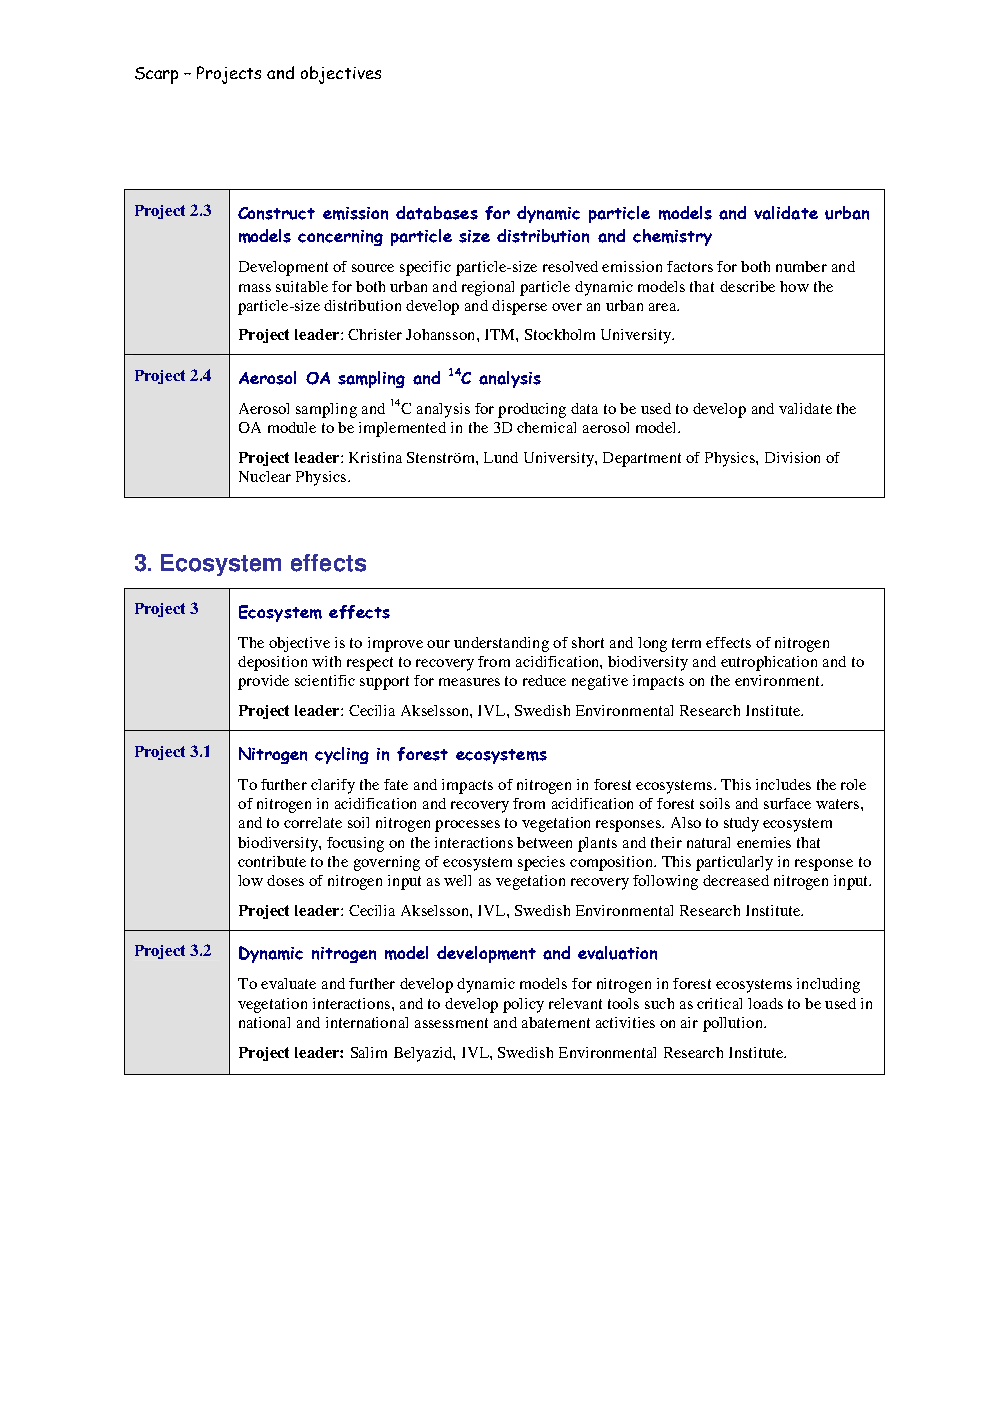  What do you see at coordinates (556, 1022) in the screenshot?
I see `abatement` at bounding box center [556, 1022].
